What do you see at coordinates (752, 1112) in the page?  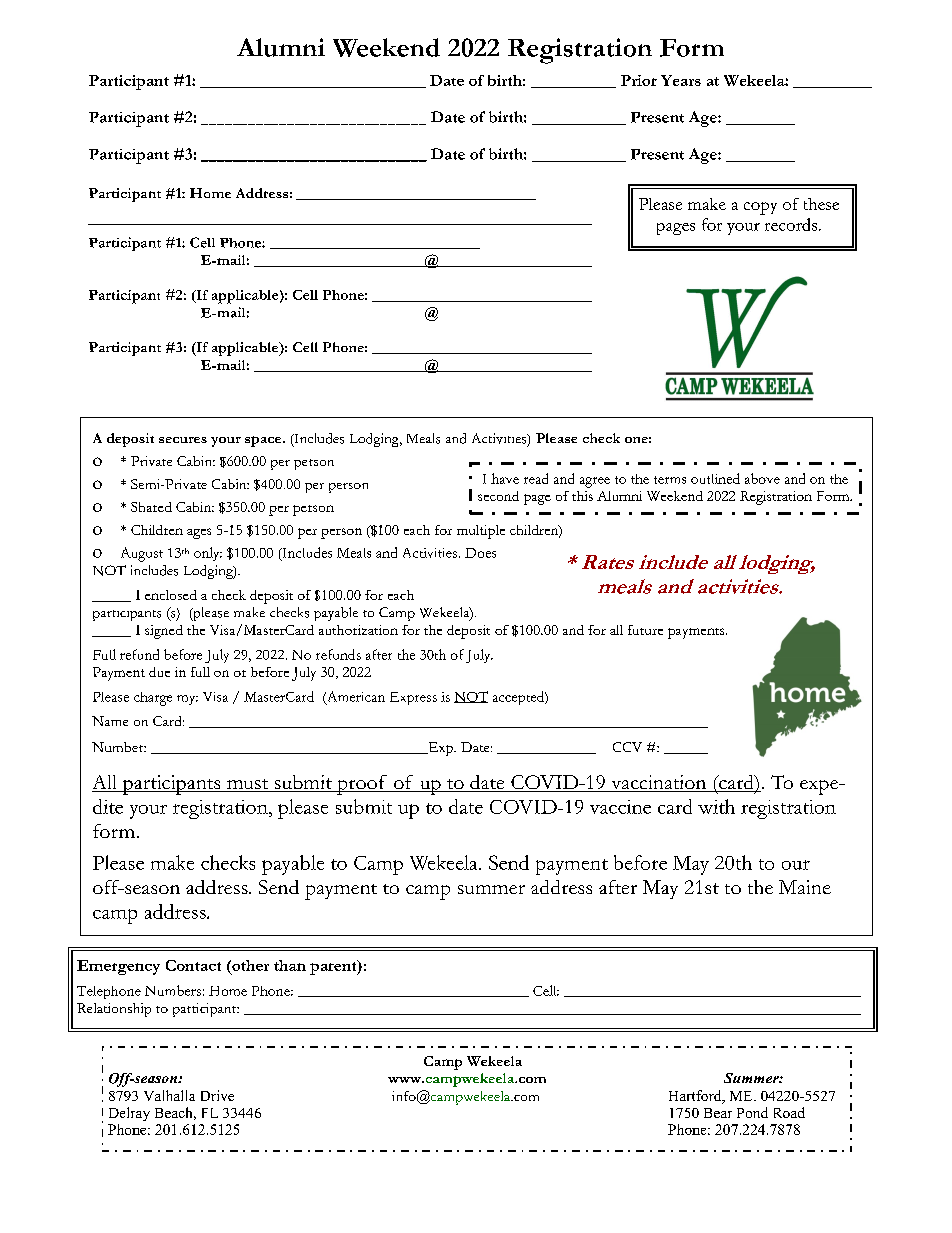 I see `Pond` at bounding box center [752, 1112].
